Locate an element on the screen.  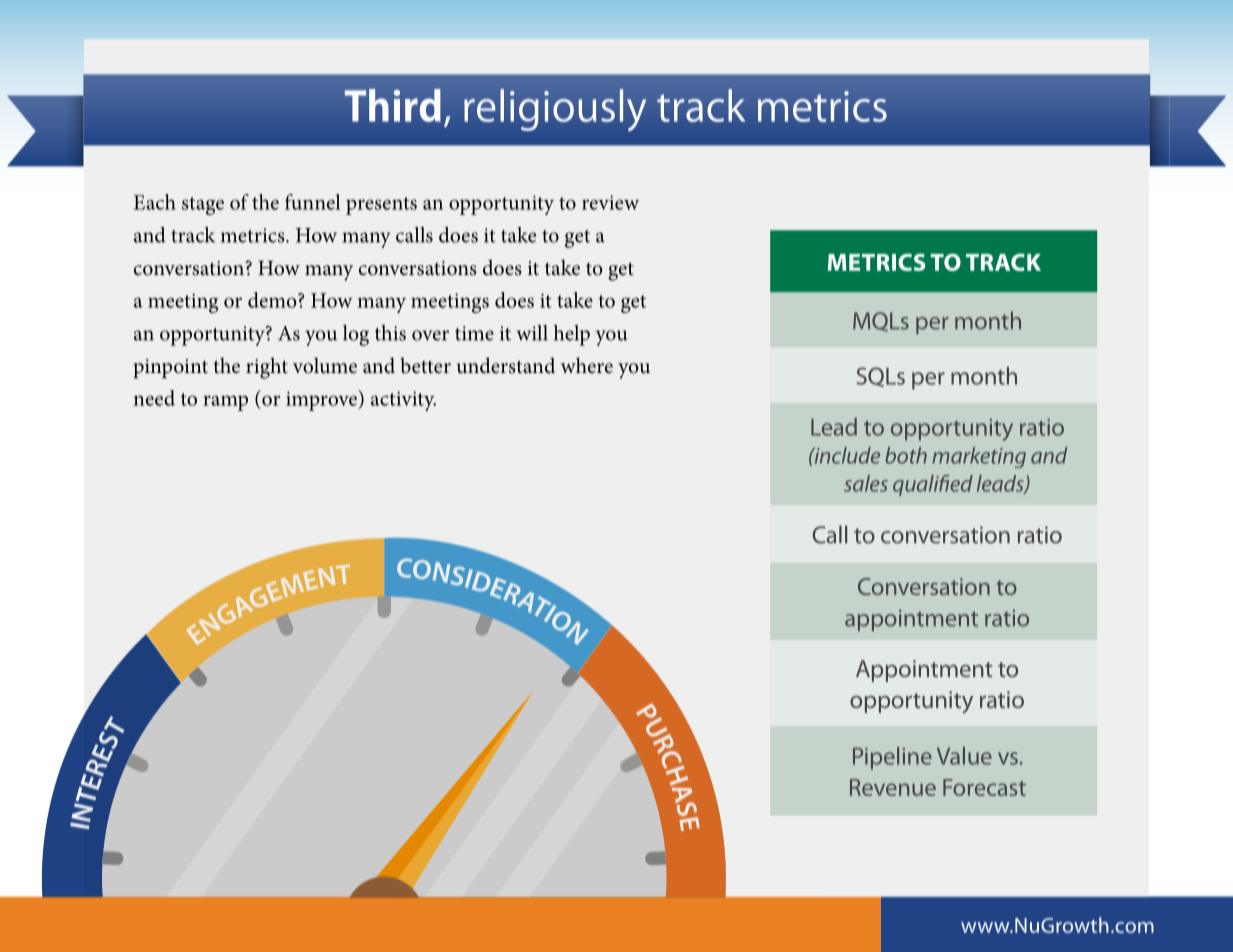
Third is located at coordinates (393, 105).
